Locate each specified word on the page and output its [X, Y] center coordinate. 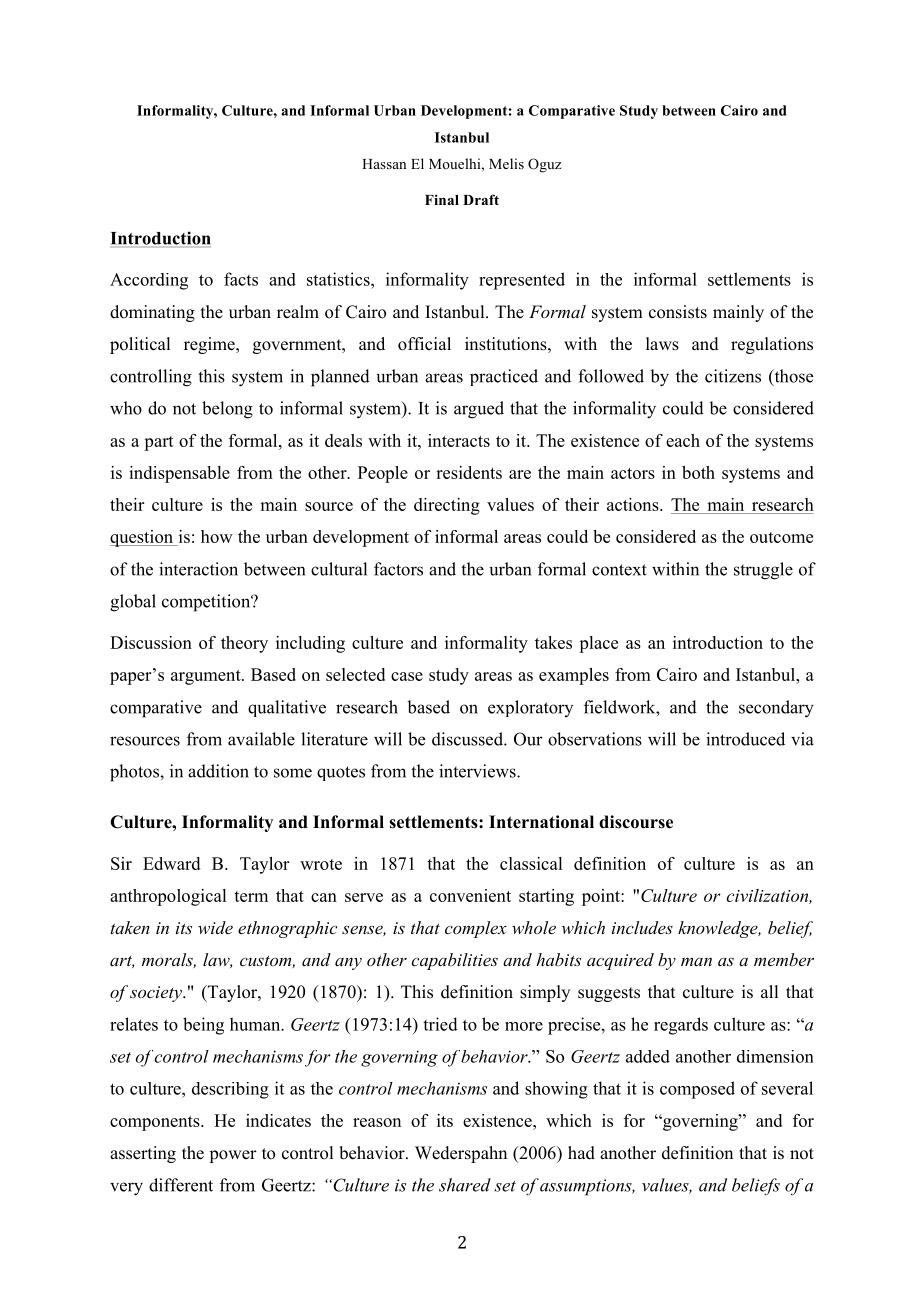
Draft [481, 199]
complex [476, 929]
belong [227, 410]
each [683, 440]
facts [241, 279]
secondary [776, 709]
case [407, 676]
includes [642, 927]
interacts [459, 440]
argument [207, 677]
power [233, 1156]
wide [215, 927]
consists [678, 312]
